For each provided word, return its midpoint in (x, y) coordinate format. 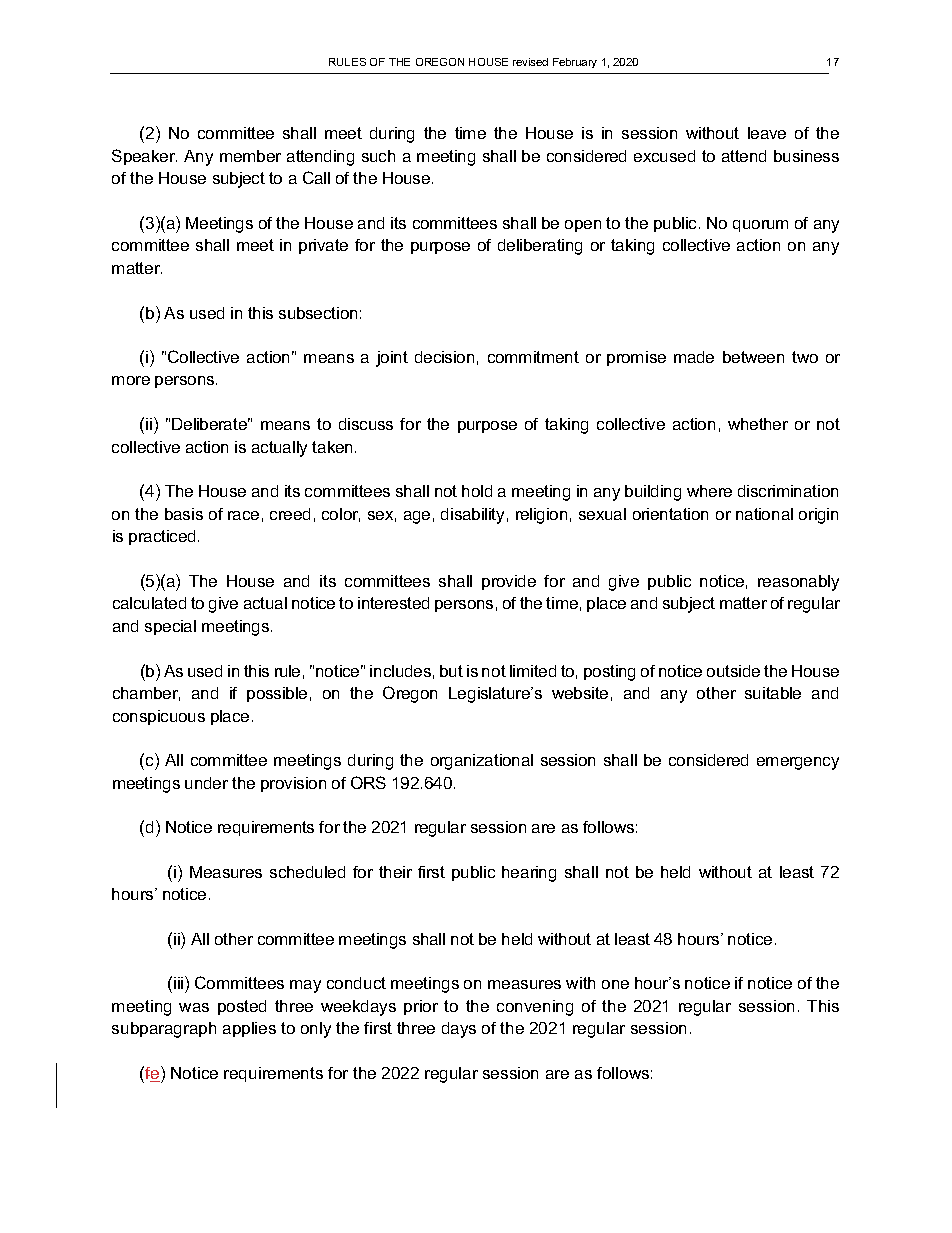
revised (530, 62)
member (250, 156)
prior (421, 1007)
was (194, 1007)
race (243, 515)
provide (509, 582)
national (764, 514)
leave (767, 133)
